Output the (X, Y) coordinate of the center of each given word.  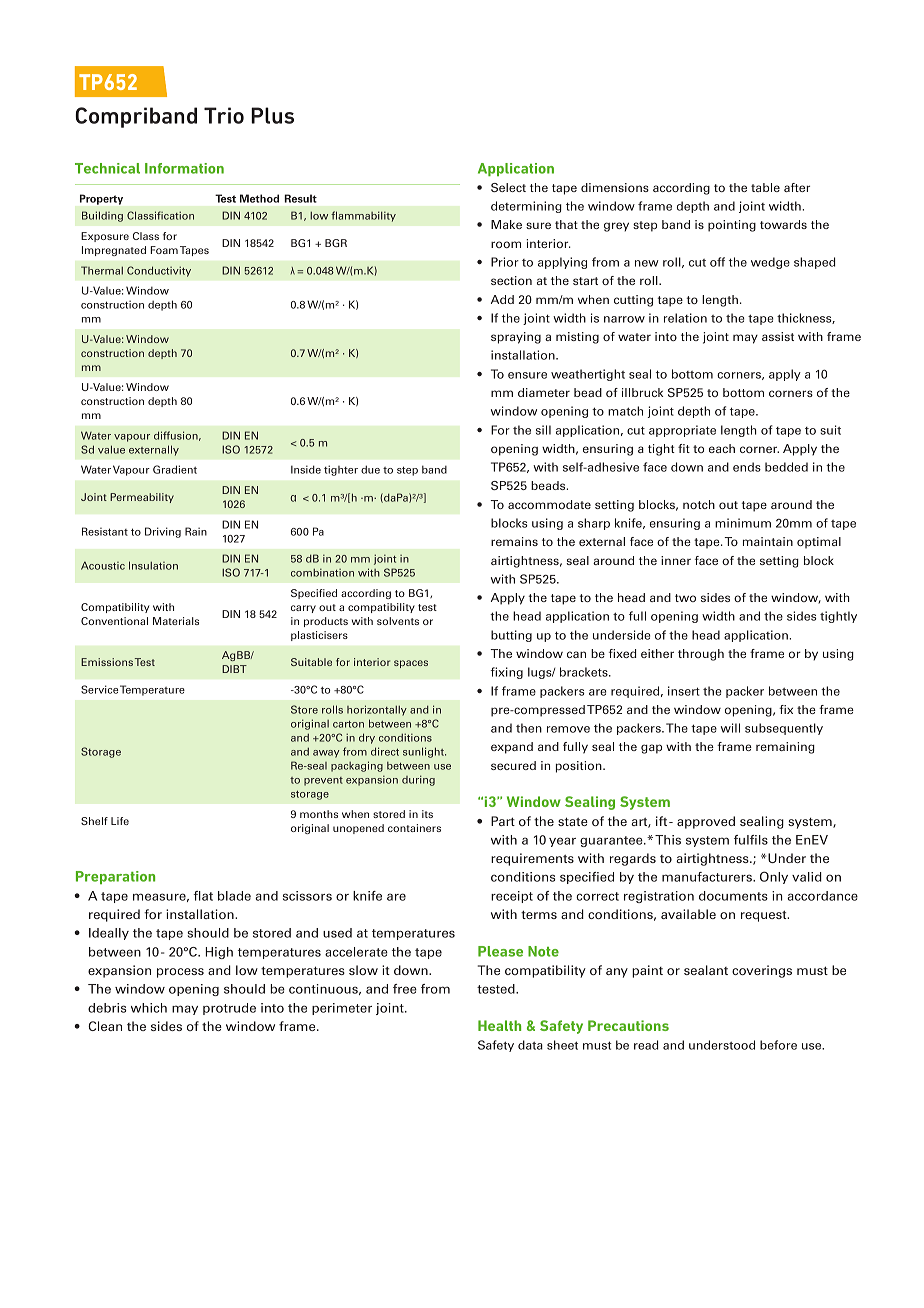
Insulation (153, 565)
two (685, 598)
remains (514, 541)
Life (120, 821)
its (427, 814)
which (149, 1008)
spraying (516, 338)
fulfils (751, 840)
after (797, 187)
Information (184, 168)
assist (778, 336)
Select (508, 187)
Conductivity (159, 271)
